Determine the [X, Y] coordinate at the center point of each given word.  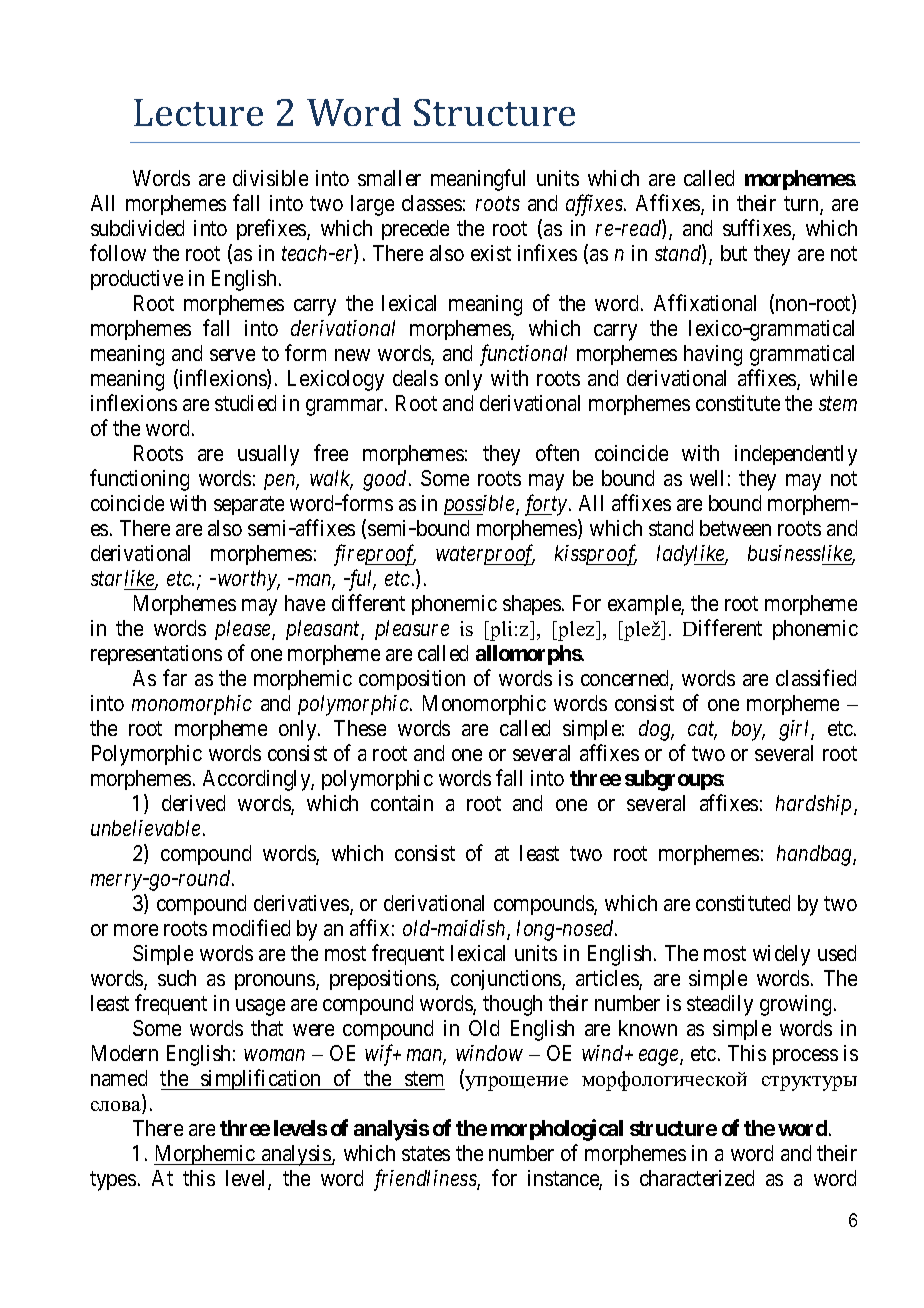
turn [802, 205]
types [113, 1181]
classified [816, 677]
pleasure [412, 630]
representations [156, 655]
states [426, 1154]
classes [432, 203]
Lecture [198, 112]
